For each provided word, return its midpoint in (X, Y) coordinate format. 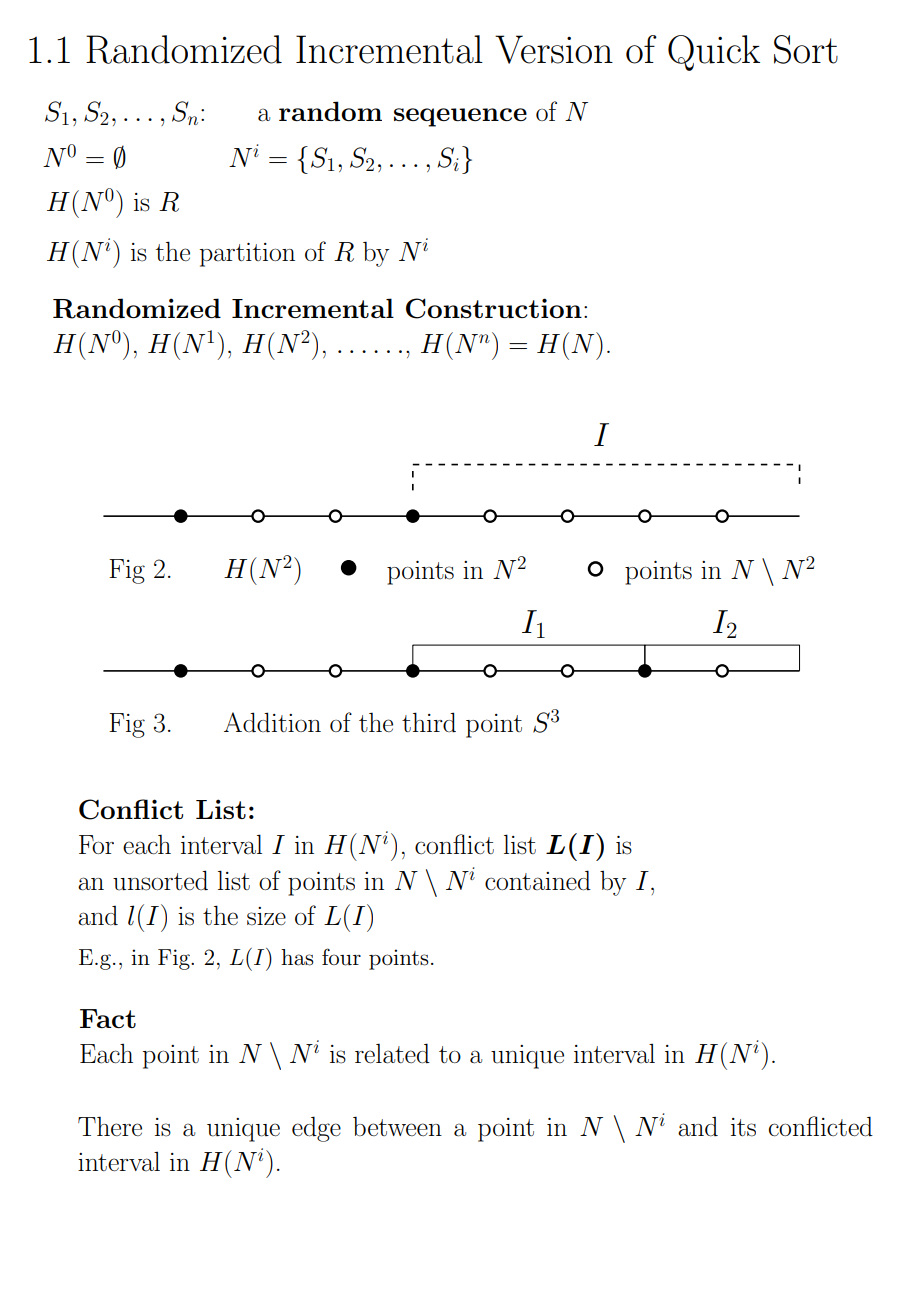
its (743, 1127)
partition (247, 255)
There (110, 1126)
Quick (714, 53)
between (397, 1126)
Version (554, 49)
